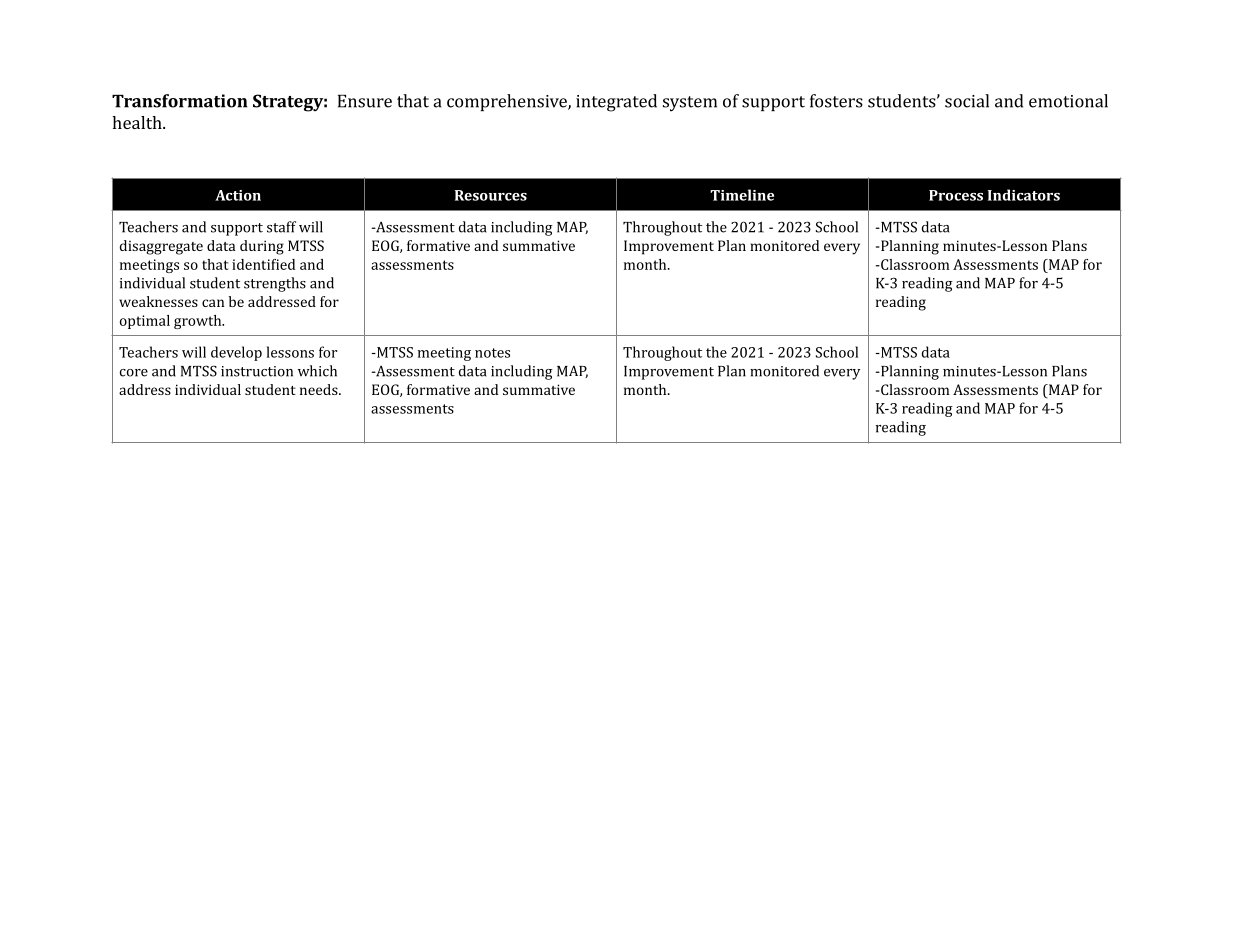 Image resolution: width=1233 pixels, height=952 pixels. What do you see at coordinates (257, 371) in the screenshot?
I see `instruction` at bounding box center [257, 371].
